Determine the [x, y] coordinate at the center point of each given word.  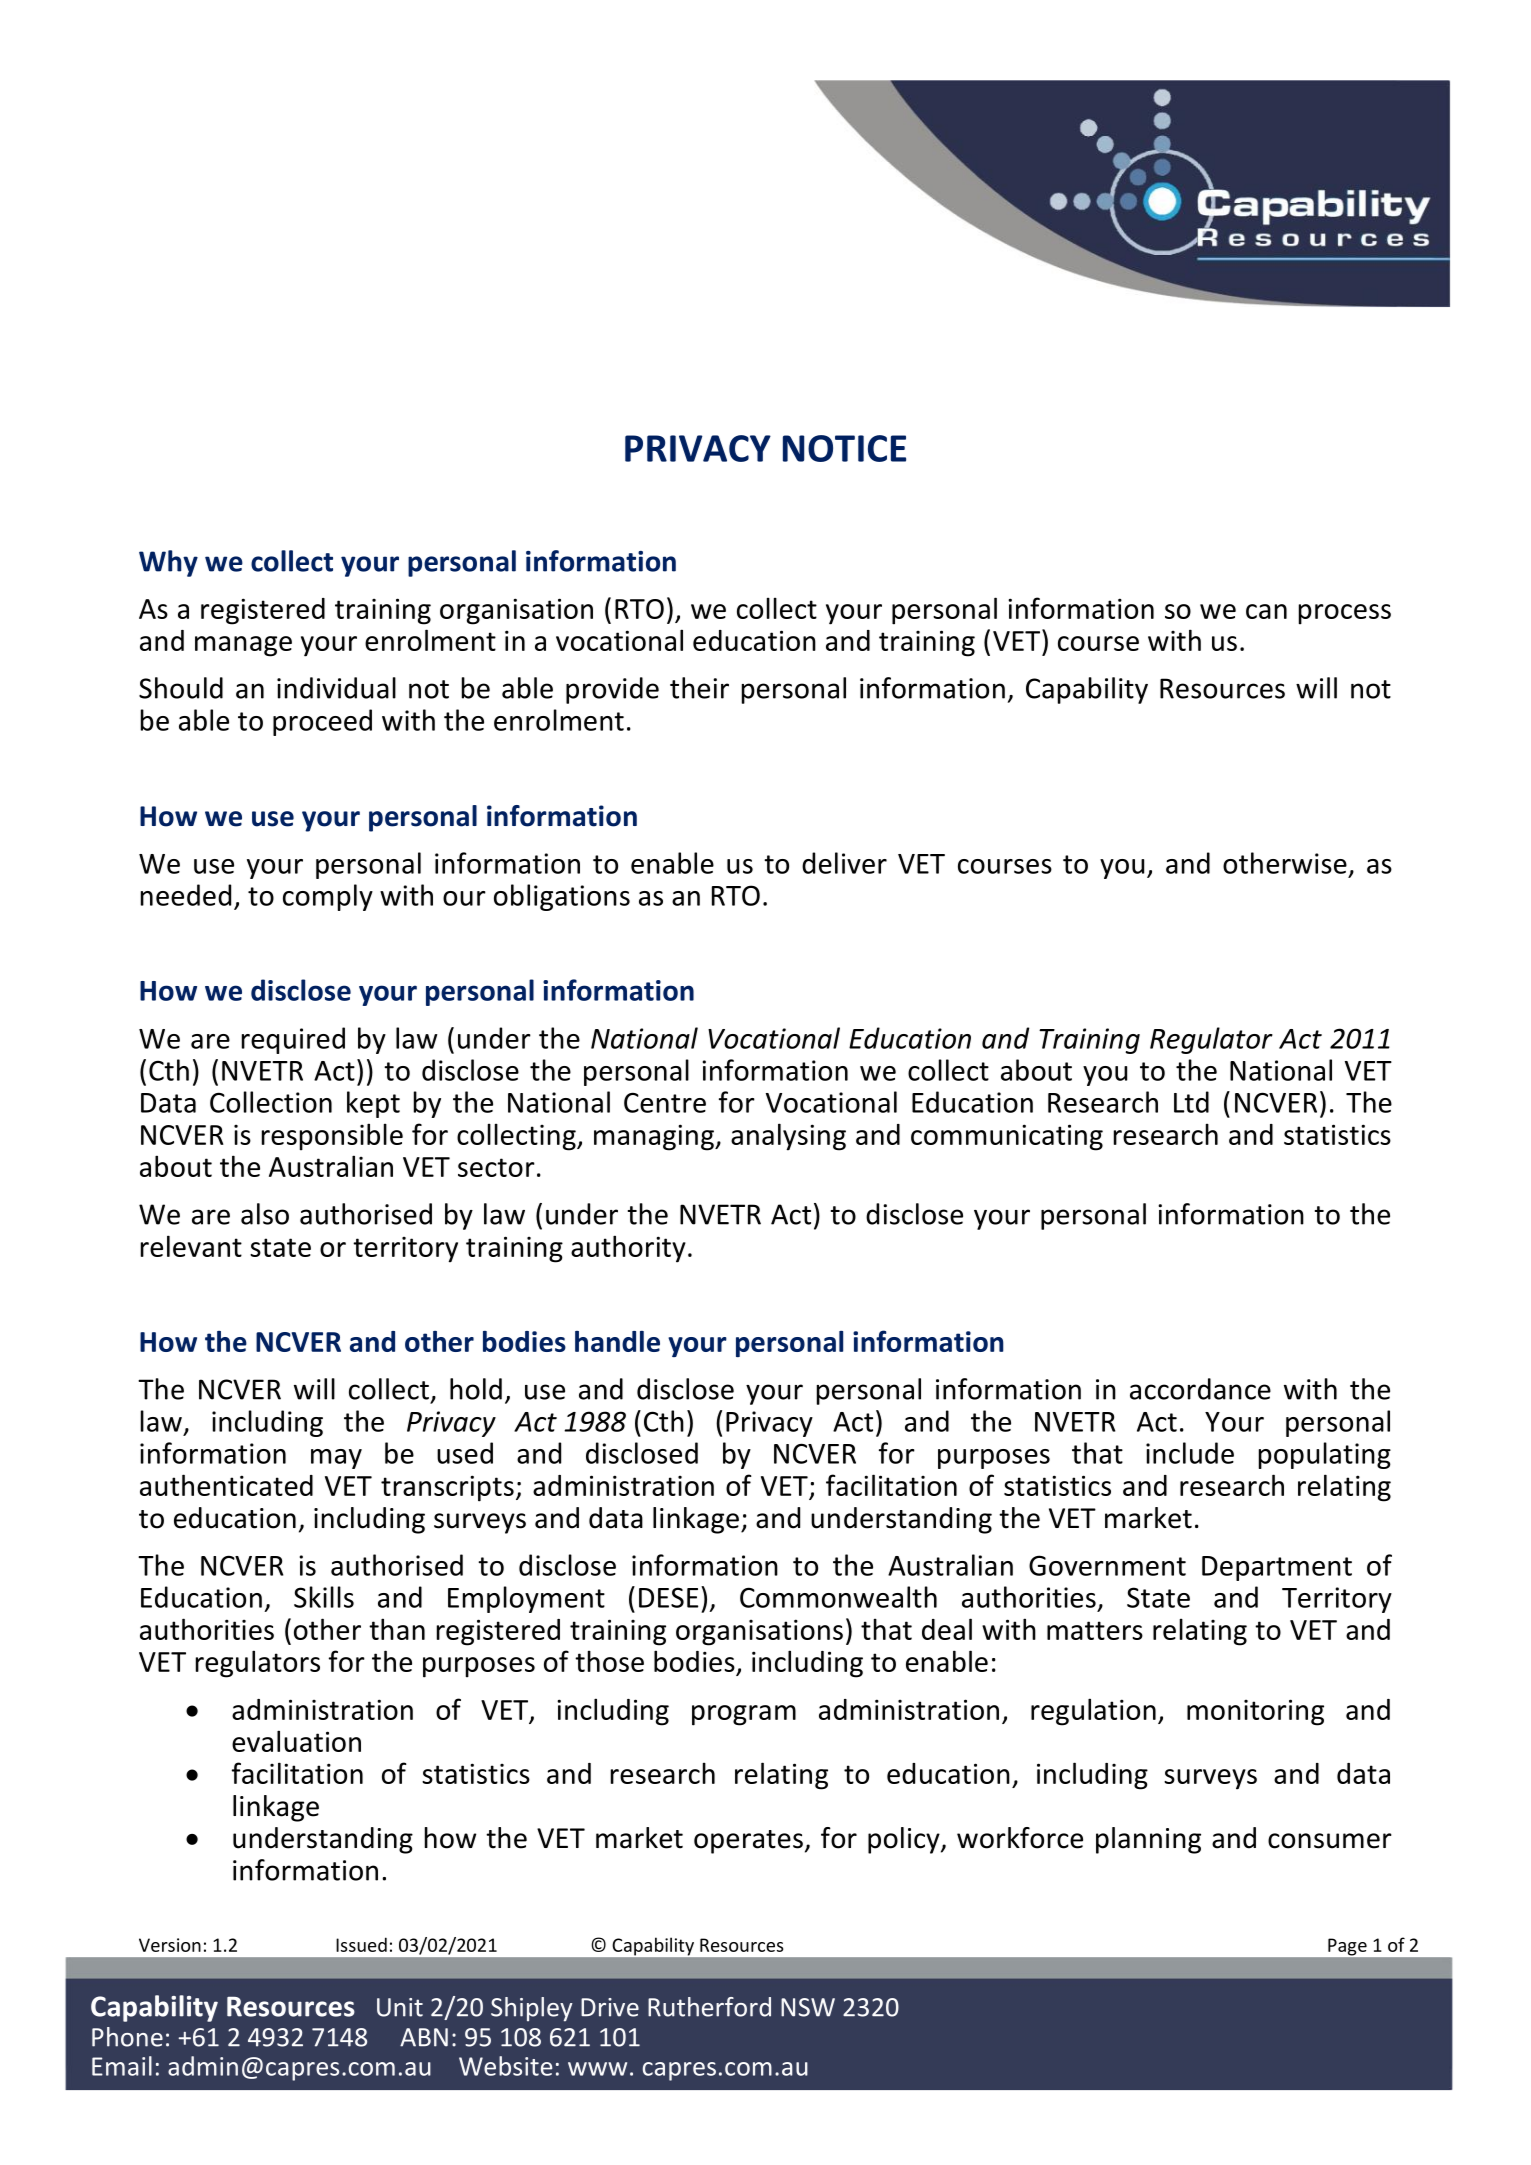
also [265, 1214]
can [1266, 611]
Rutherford [709, 2007]
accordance [1200, 1389]
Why [168, 563]
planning [1148, 1840]
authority [628, 1249]
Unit [400, 2007]
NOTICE [844, 448]
